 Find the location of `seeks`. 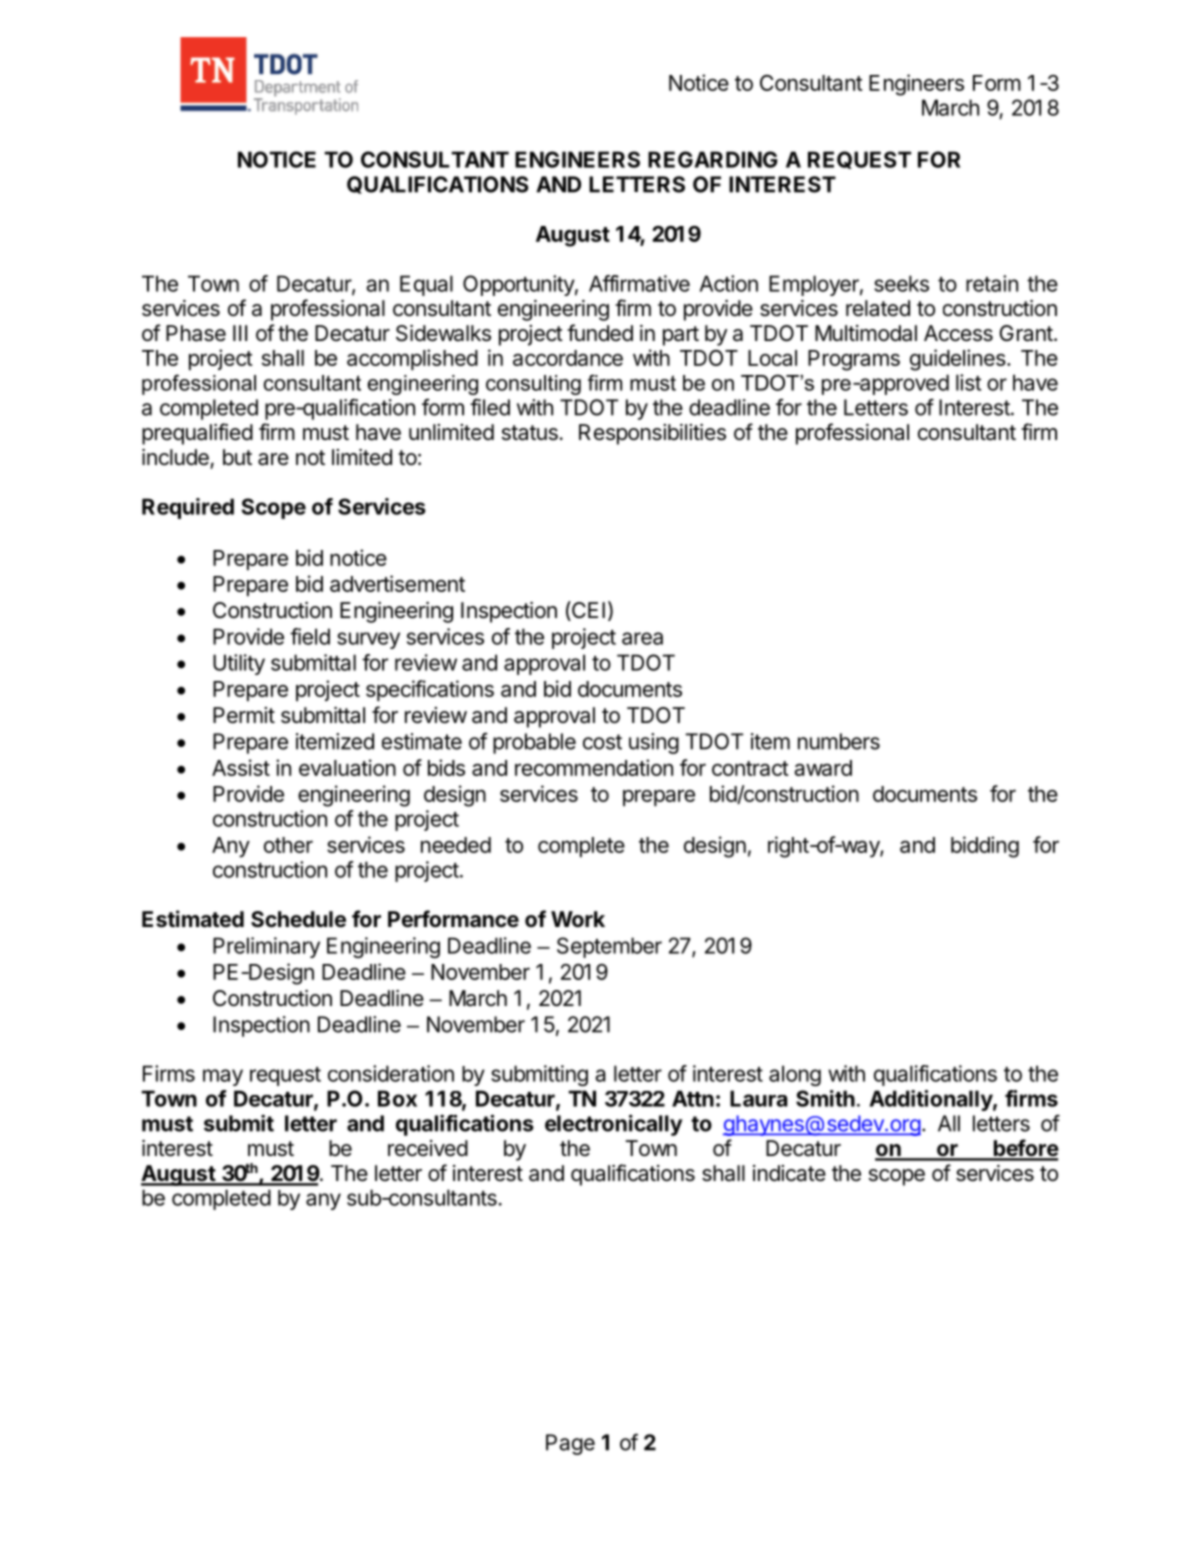

seeks is located at coordinates (901, 283).
